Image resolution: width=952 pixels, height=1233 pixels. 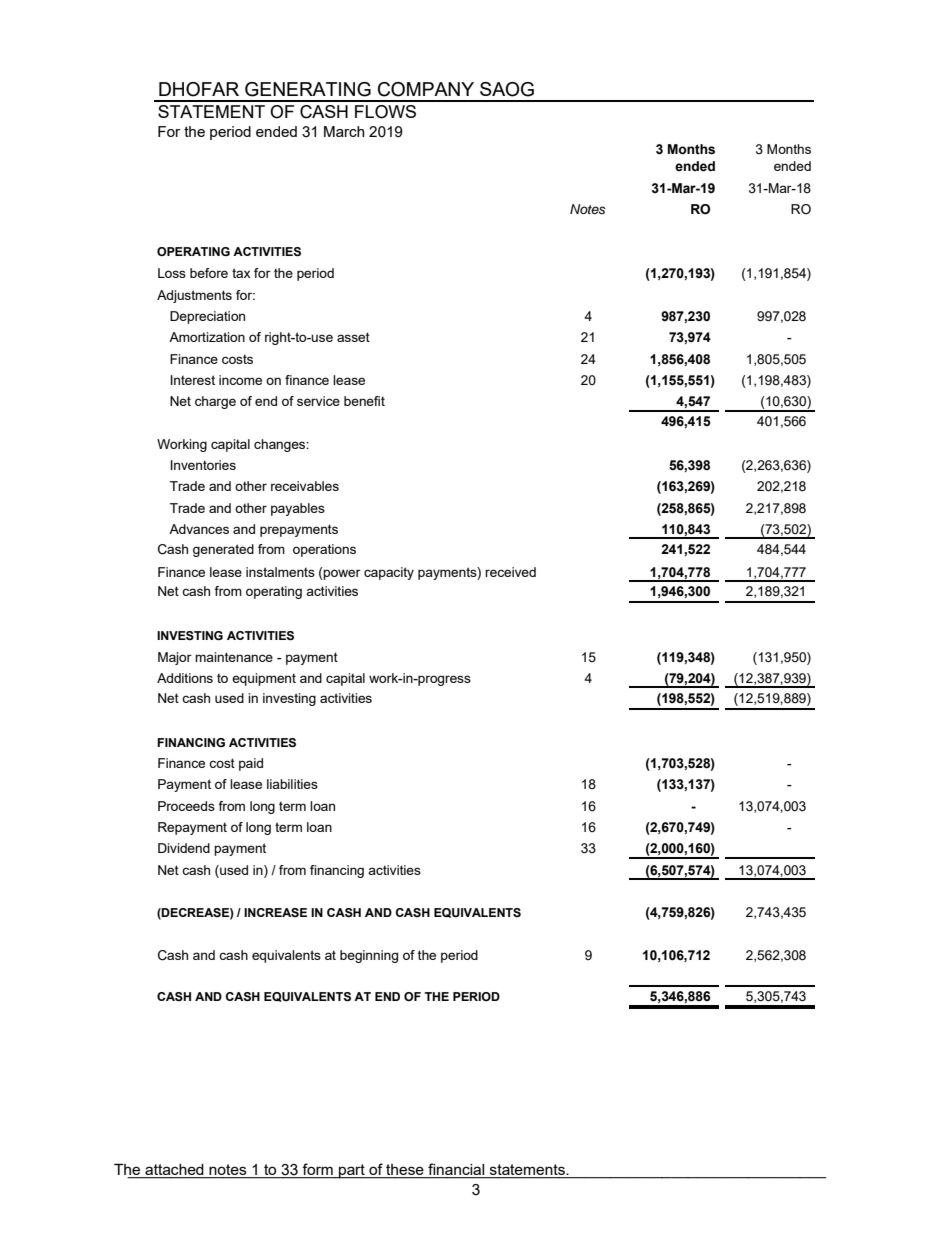 What do you see at coordinates (174, 1171) in the image?
I see `attached` at bounding box center [174, 1171].
